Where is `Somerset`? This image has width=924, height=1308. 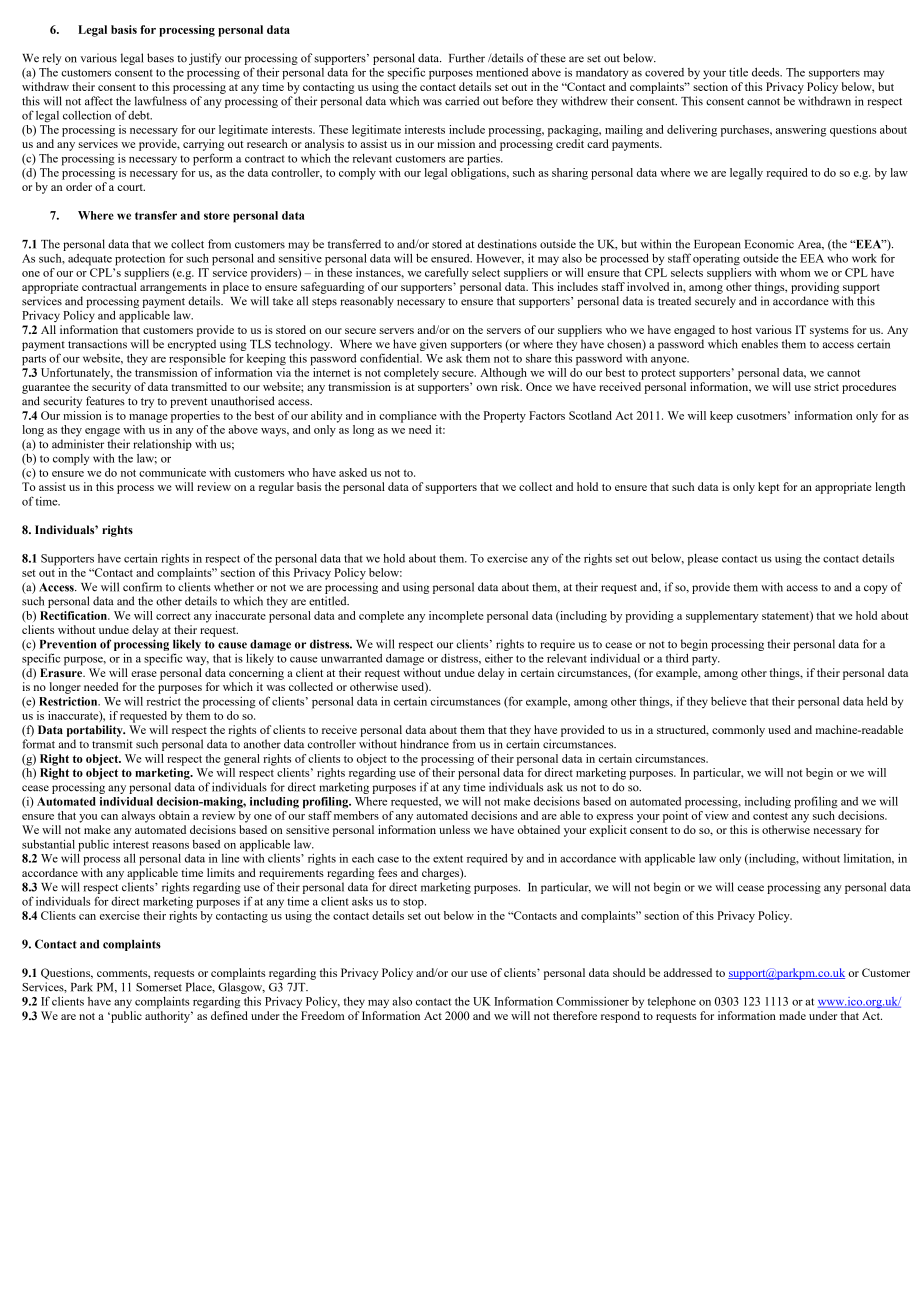
Somerset is located at coordinates (159, 987).
